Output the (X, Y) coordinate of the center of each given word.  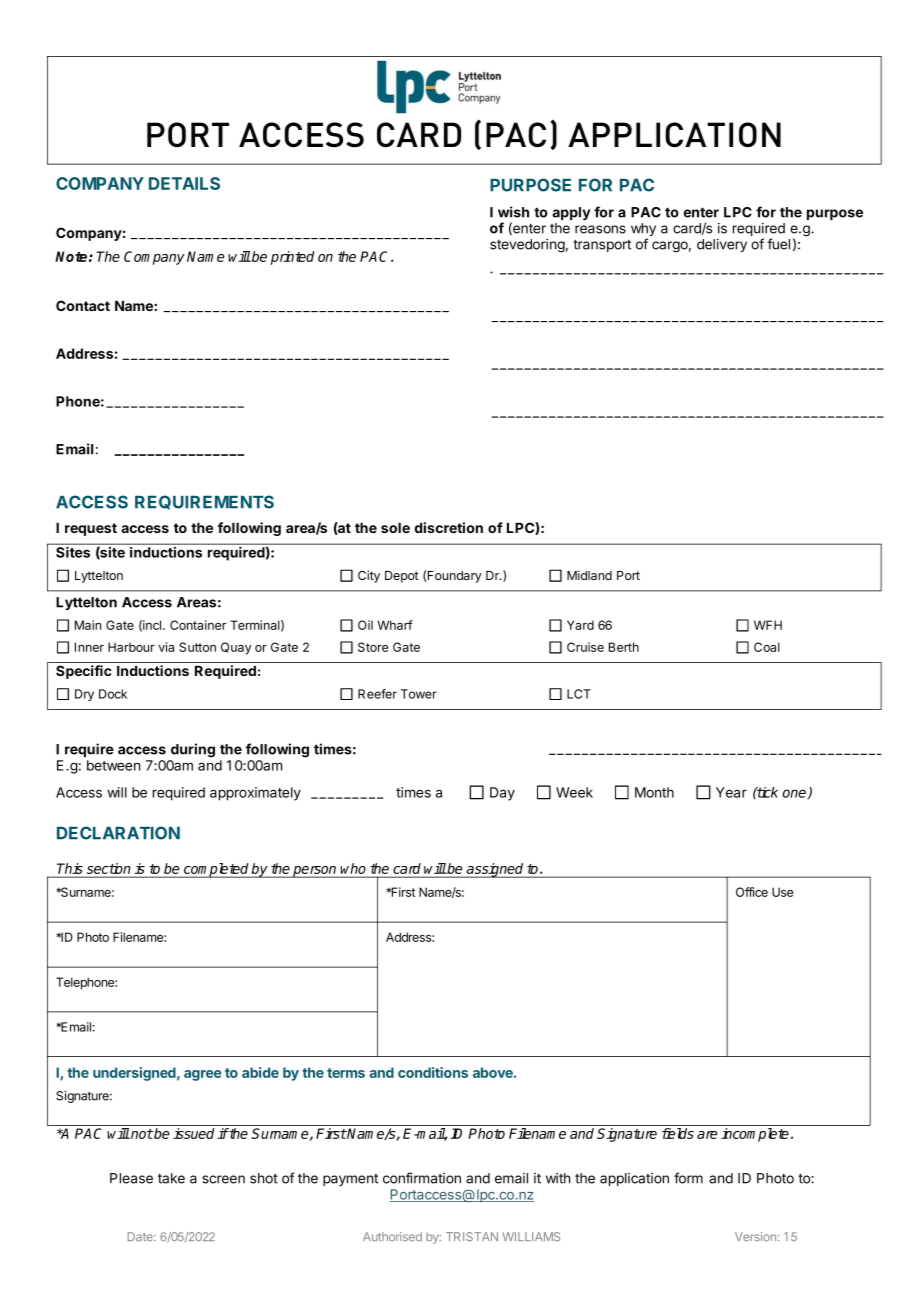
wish (513, 212)
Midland (589, 575)
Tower (419, 694)
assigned (495, 870)
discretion (449, 527)
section (108, 868)
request (91, 529)
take (171, 1178)
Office (752, 892)
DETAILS (184, 183)
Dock (113, 694)
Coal (767, 647)
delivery (722, 245)
